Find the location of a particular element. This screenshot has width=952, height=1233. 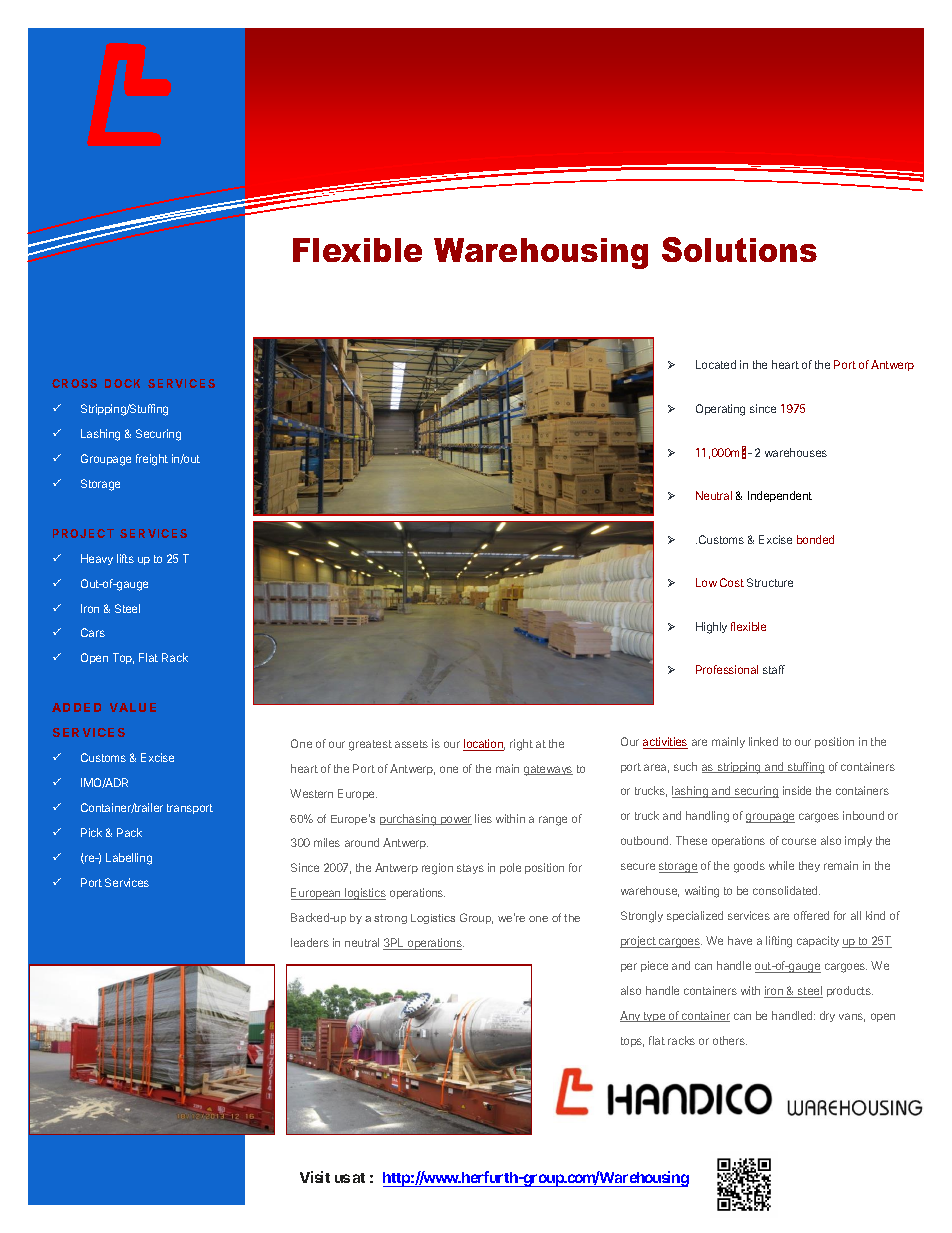

Operating is located at coordinates (720, 410).
